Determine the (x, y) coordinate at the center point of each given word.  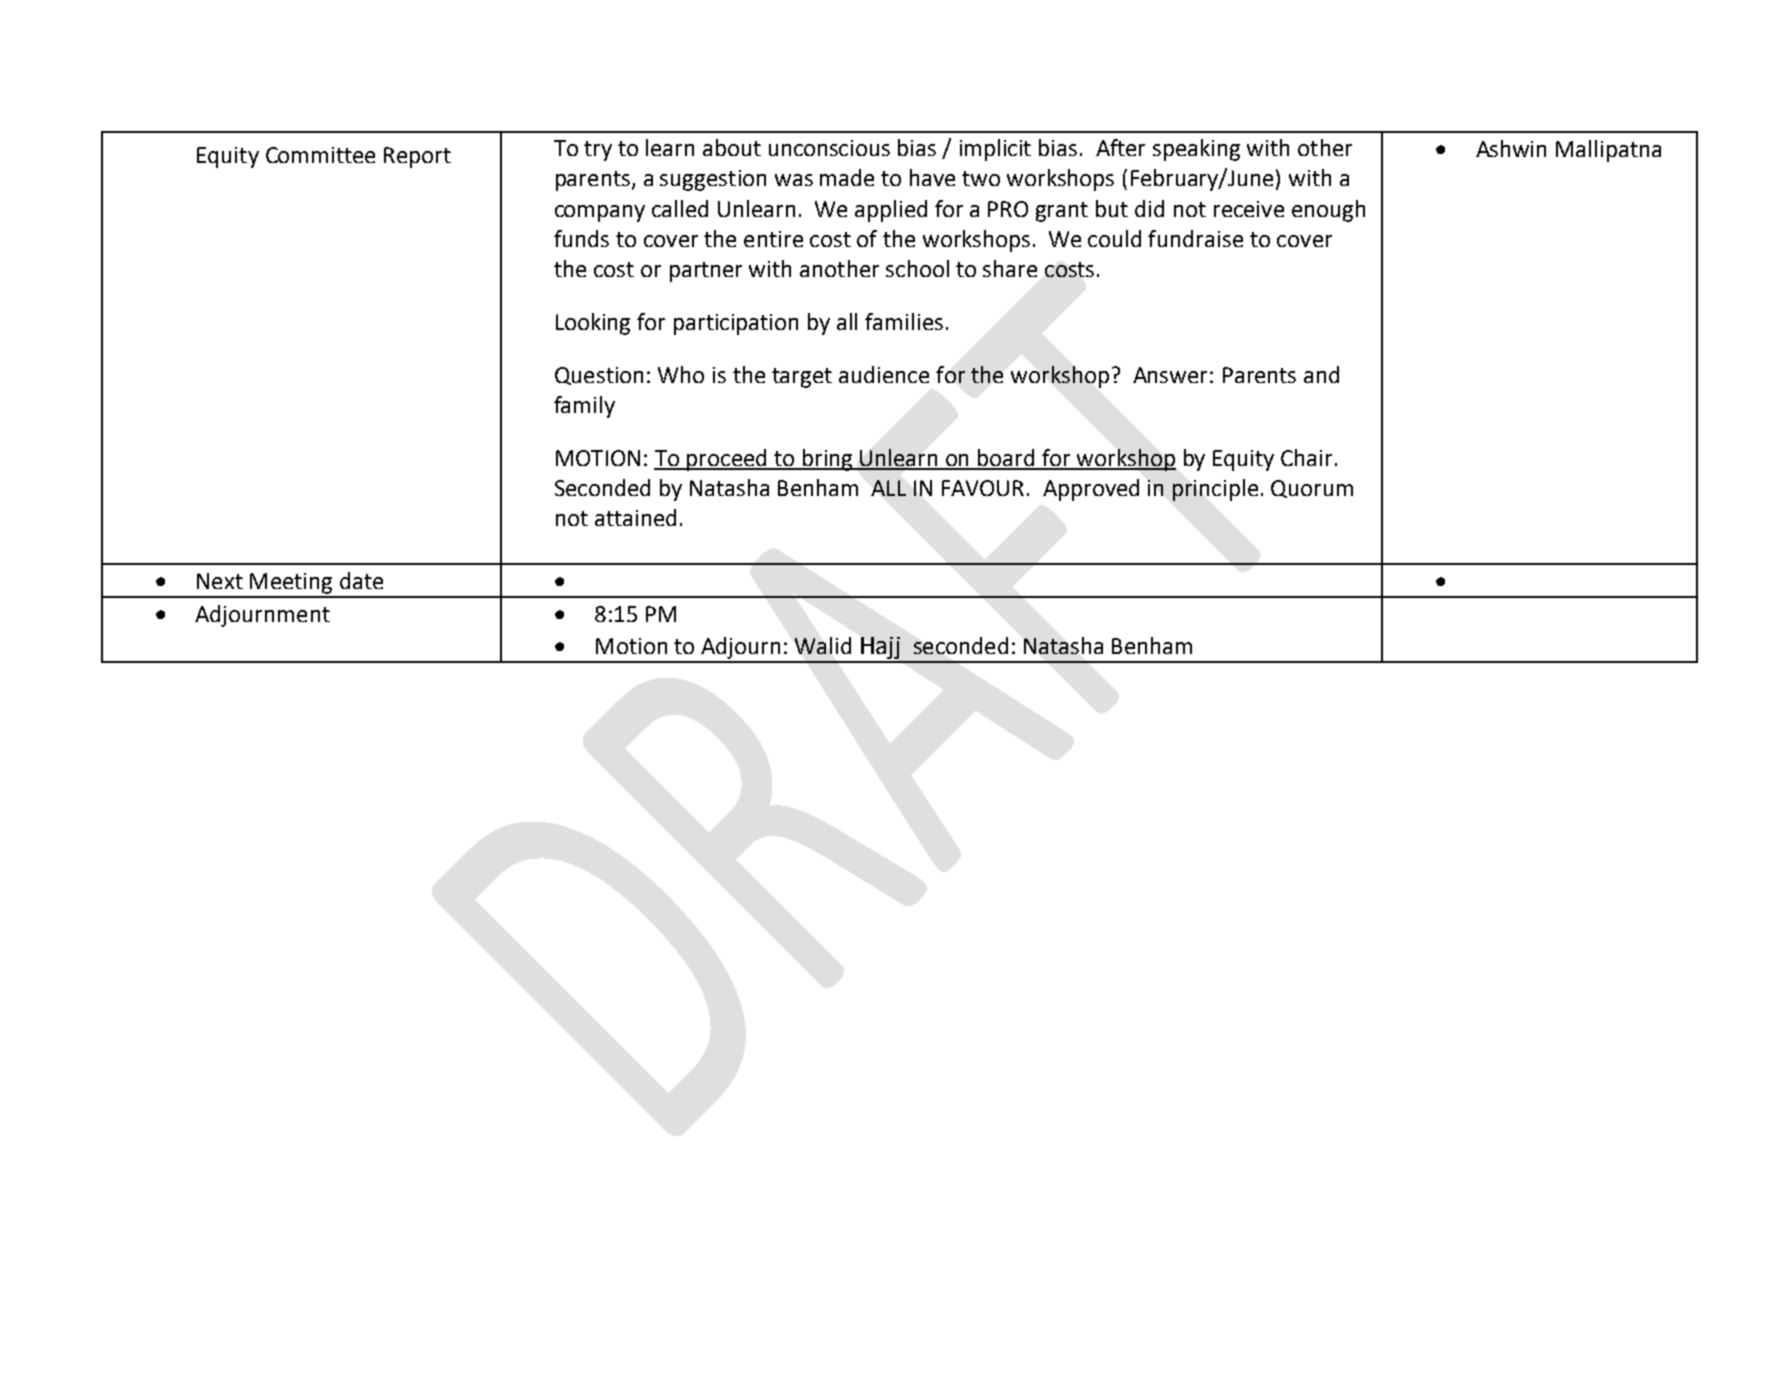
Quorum (1312, 489)
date (361, 580)
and (1321, 374)
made (847, 177)
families (904, 321)
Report (417, 157)
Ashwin (1511, 148)
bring (827, 460)
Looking (593, 324)
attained (635, 517)
